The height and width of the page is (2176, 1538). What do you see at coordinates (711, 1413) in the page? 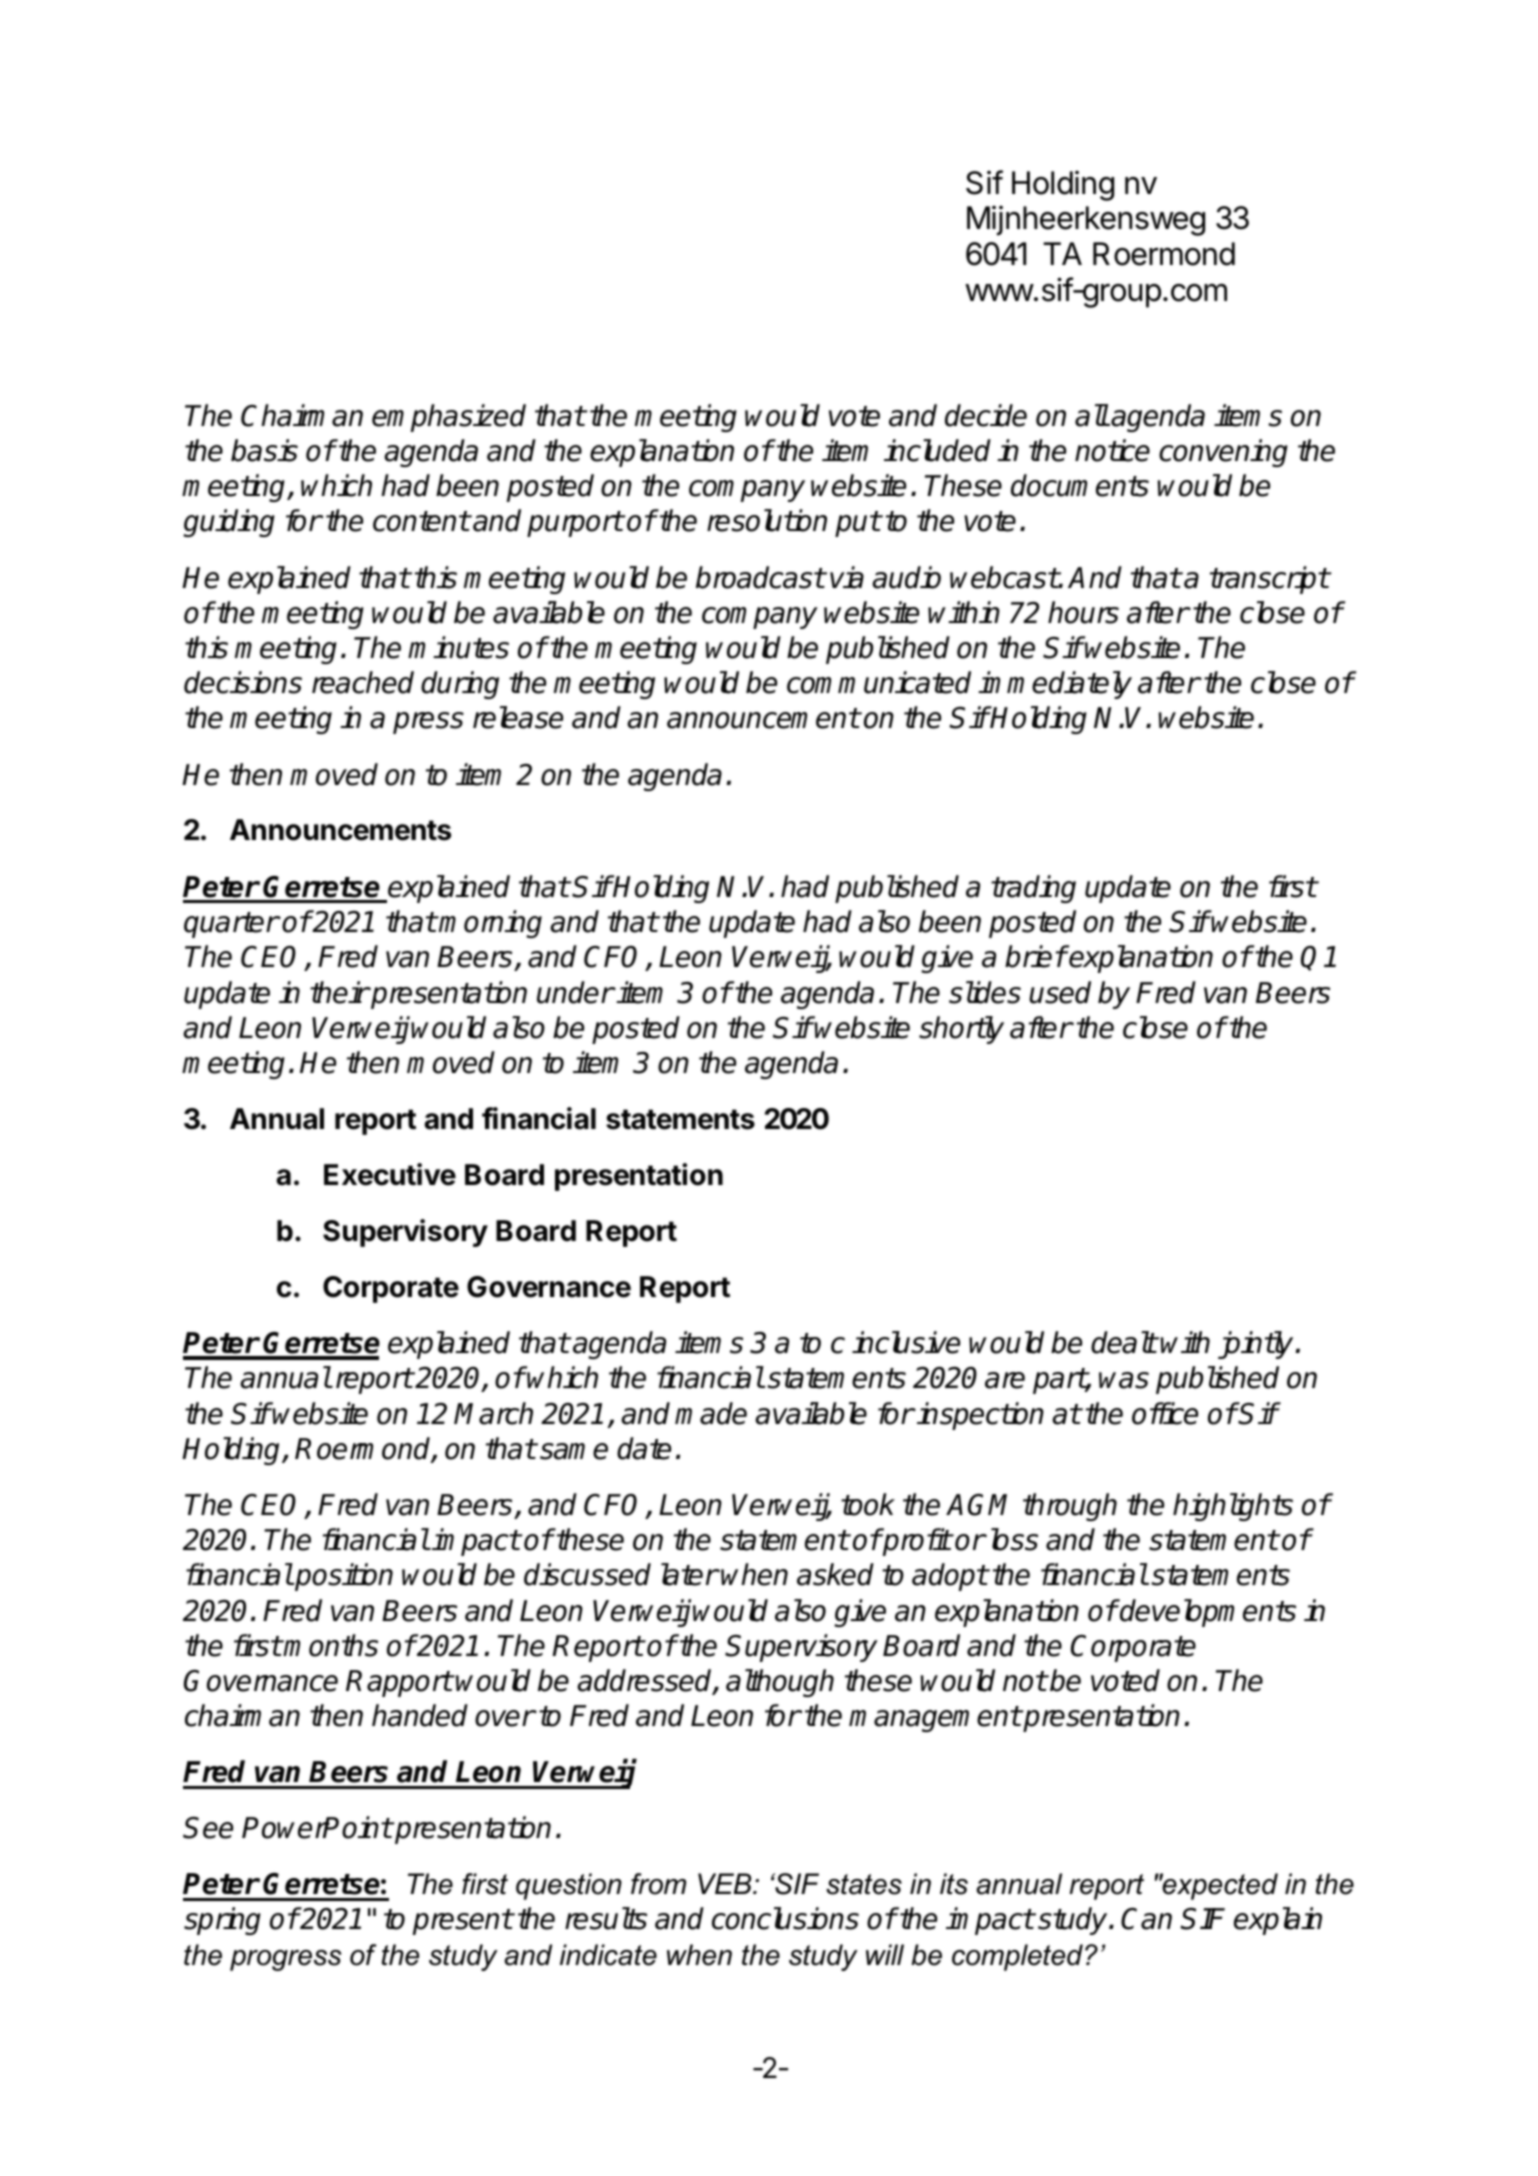
I see `made` at bounding box center [711, 1413].
